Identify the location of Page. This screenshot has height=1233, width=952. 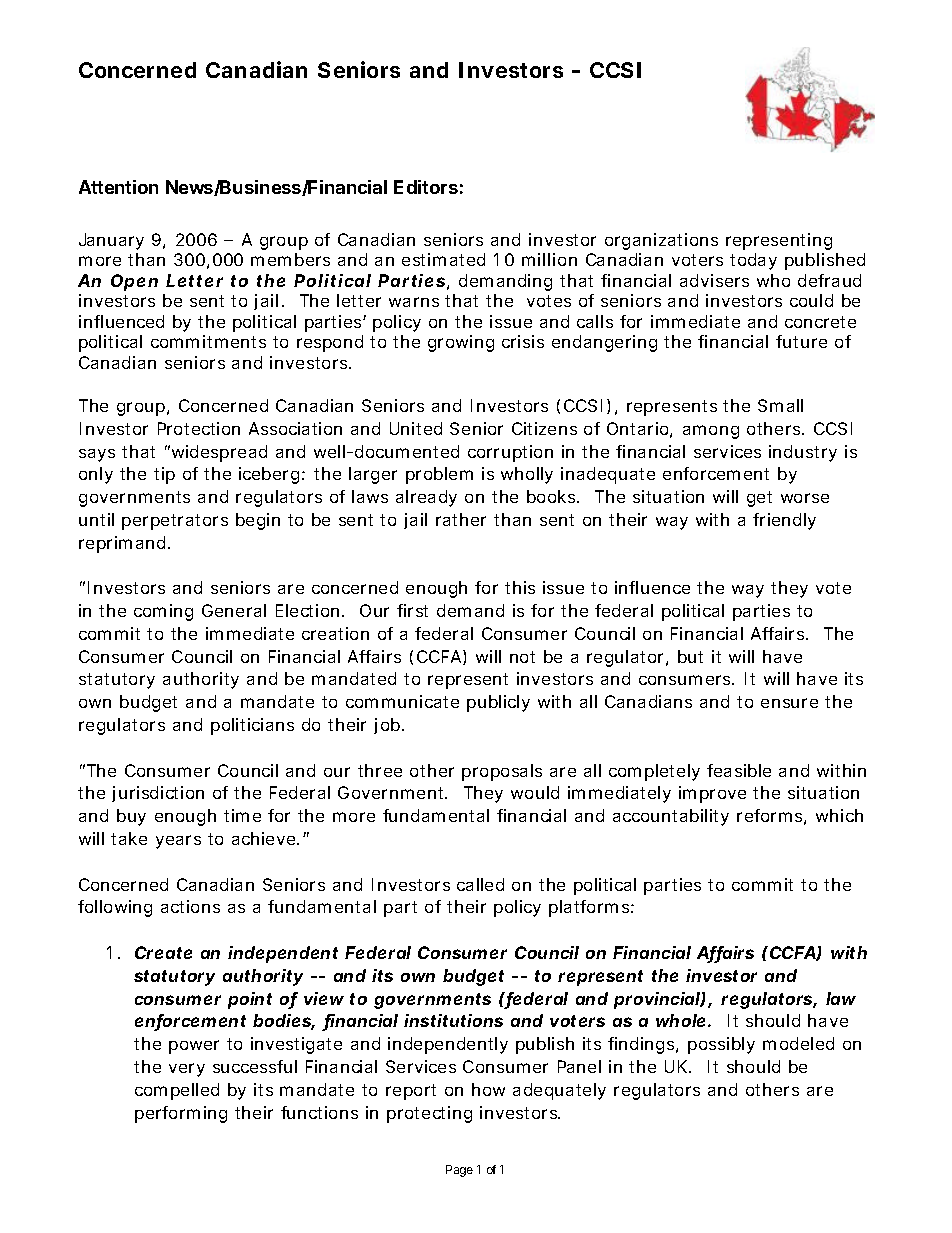
(459, 1171).
